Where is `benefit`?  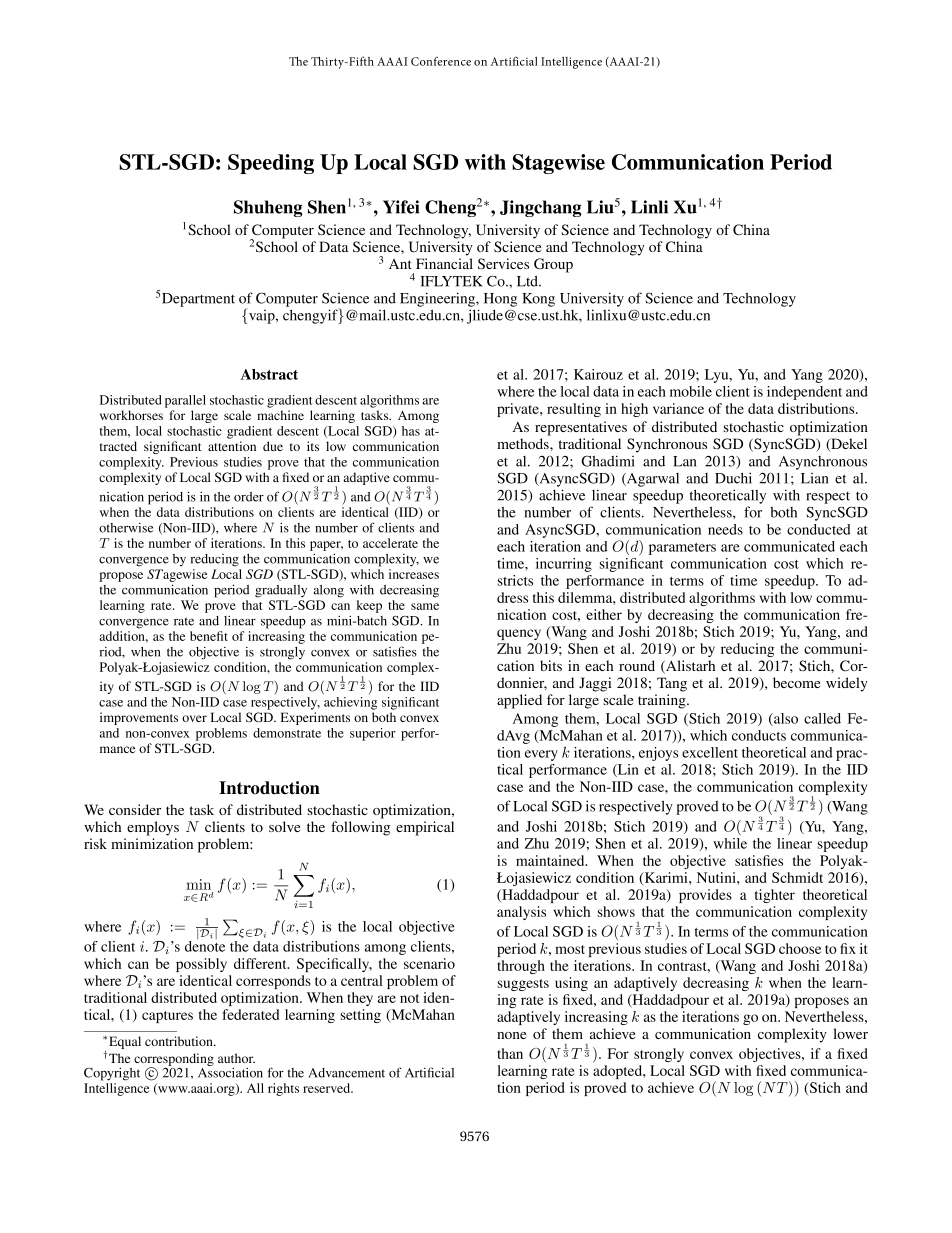
benefit is located at coordinates (209, 636).
